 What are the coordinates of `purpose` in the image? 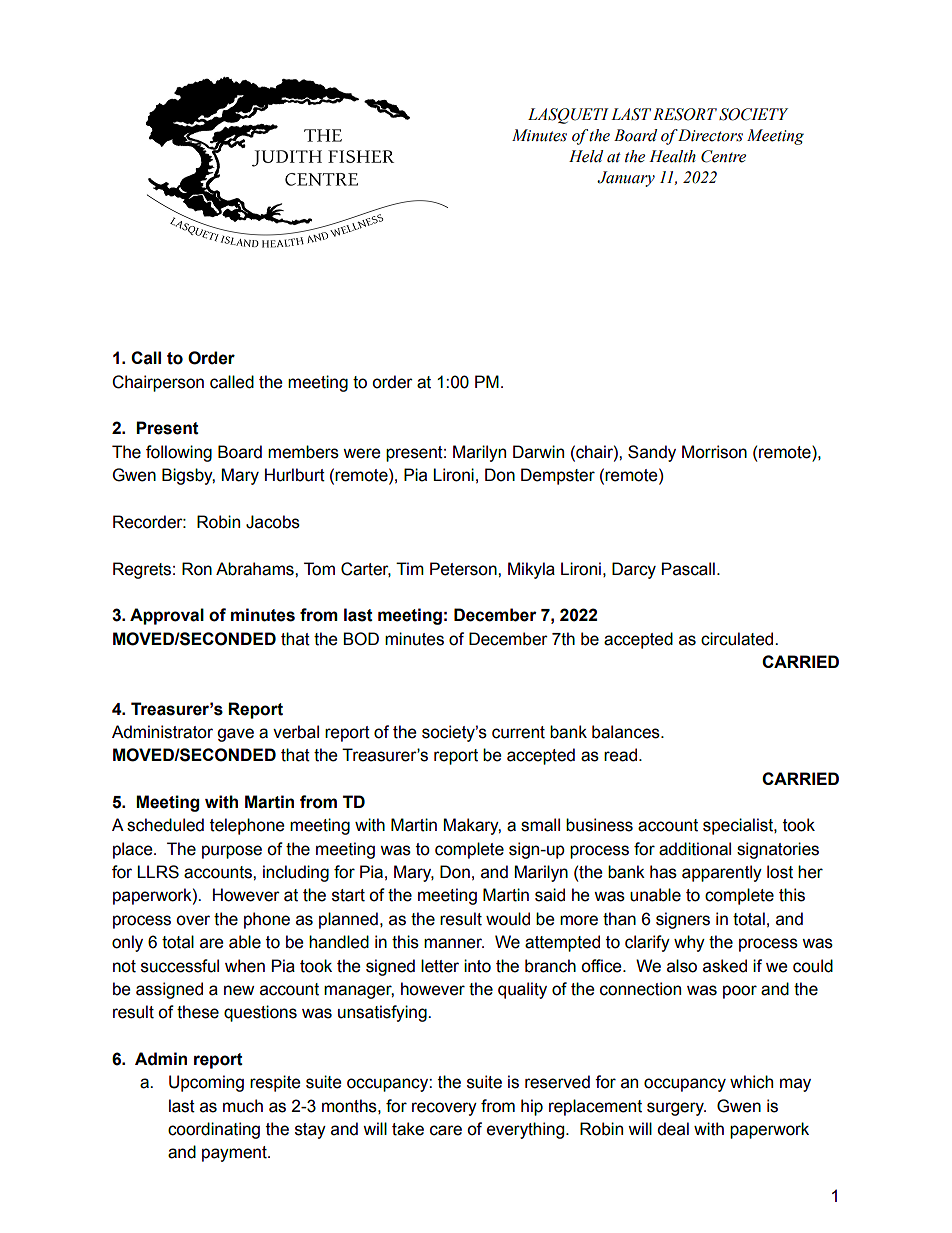 It's located at (232, 852).
